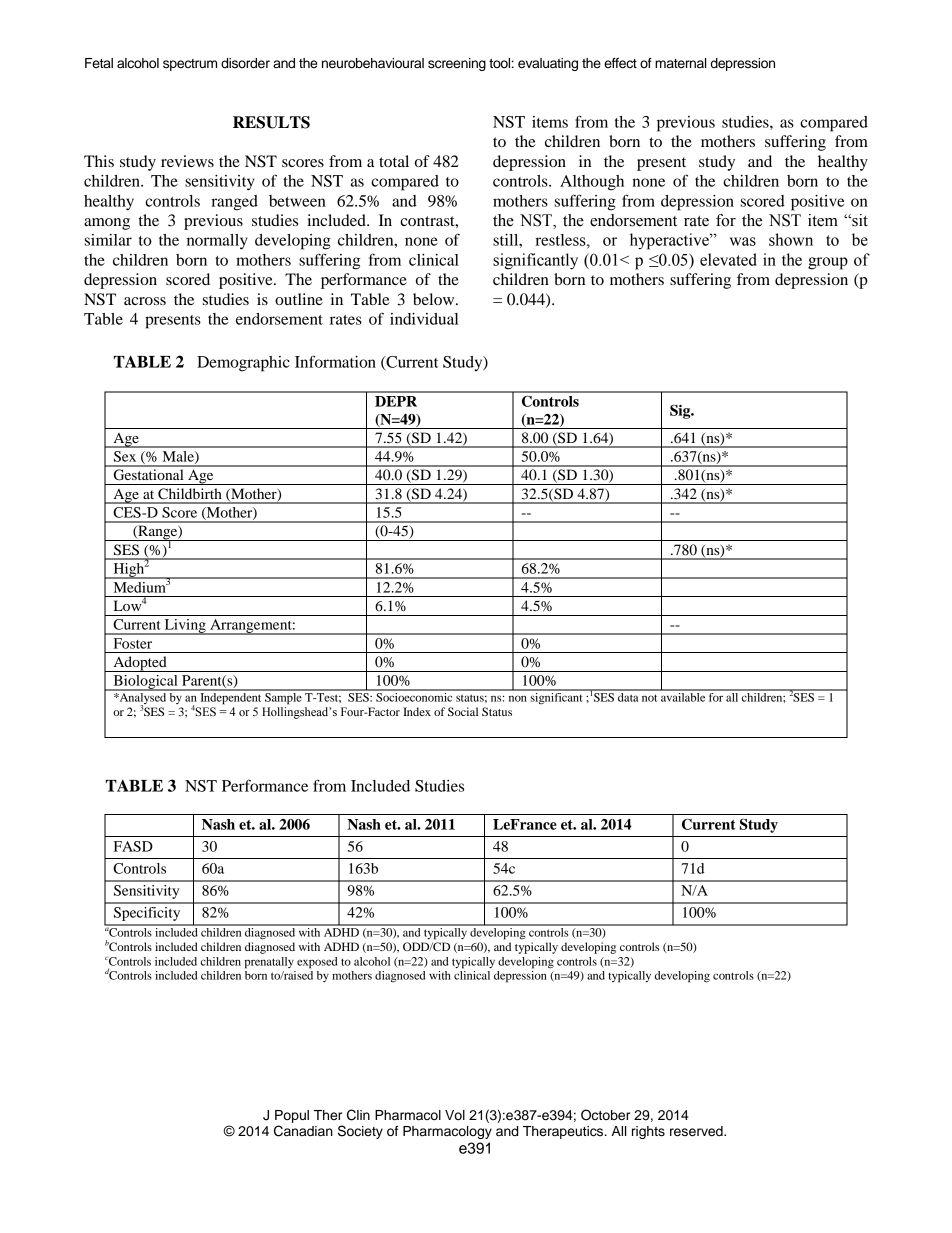 The height and width of the image is (1233, 952). Describe the element at coordinates (303, 1131) in the image. I see `Canadian` at that location.
